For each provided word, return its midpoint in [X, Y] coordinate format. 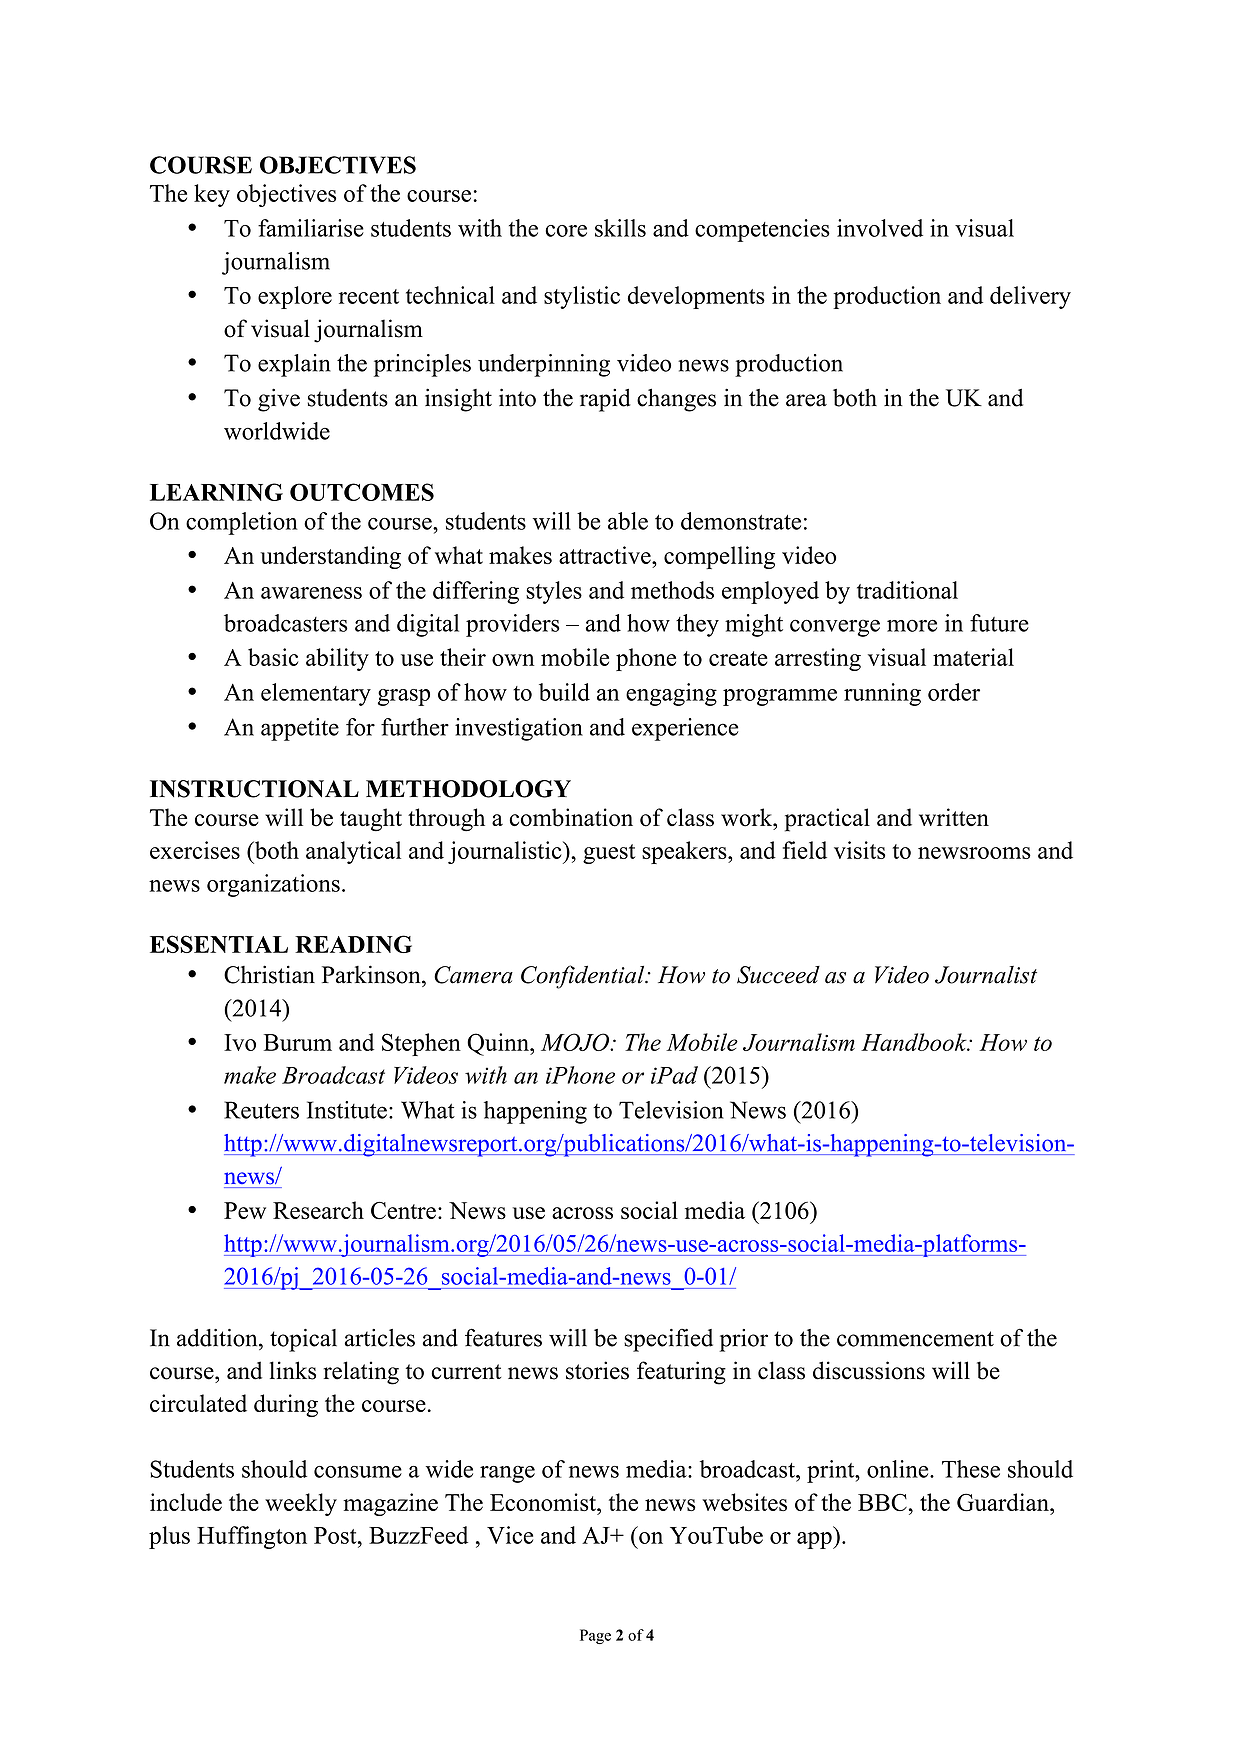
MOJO [576, 1042]
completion [242, 523]
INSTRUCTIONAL [254, 789]
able [628, 521]
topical [303, 1340]
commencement [915, 1339]
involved [880, 228]
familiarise [311, 228]
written [954, 817]
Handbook [915, 1042]
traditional [907, 590]
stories [597, 1370]
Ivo [240, 1042]
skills [620, 228]
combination [571, 817]
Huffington [252, 1537]
